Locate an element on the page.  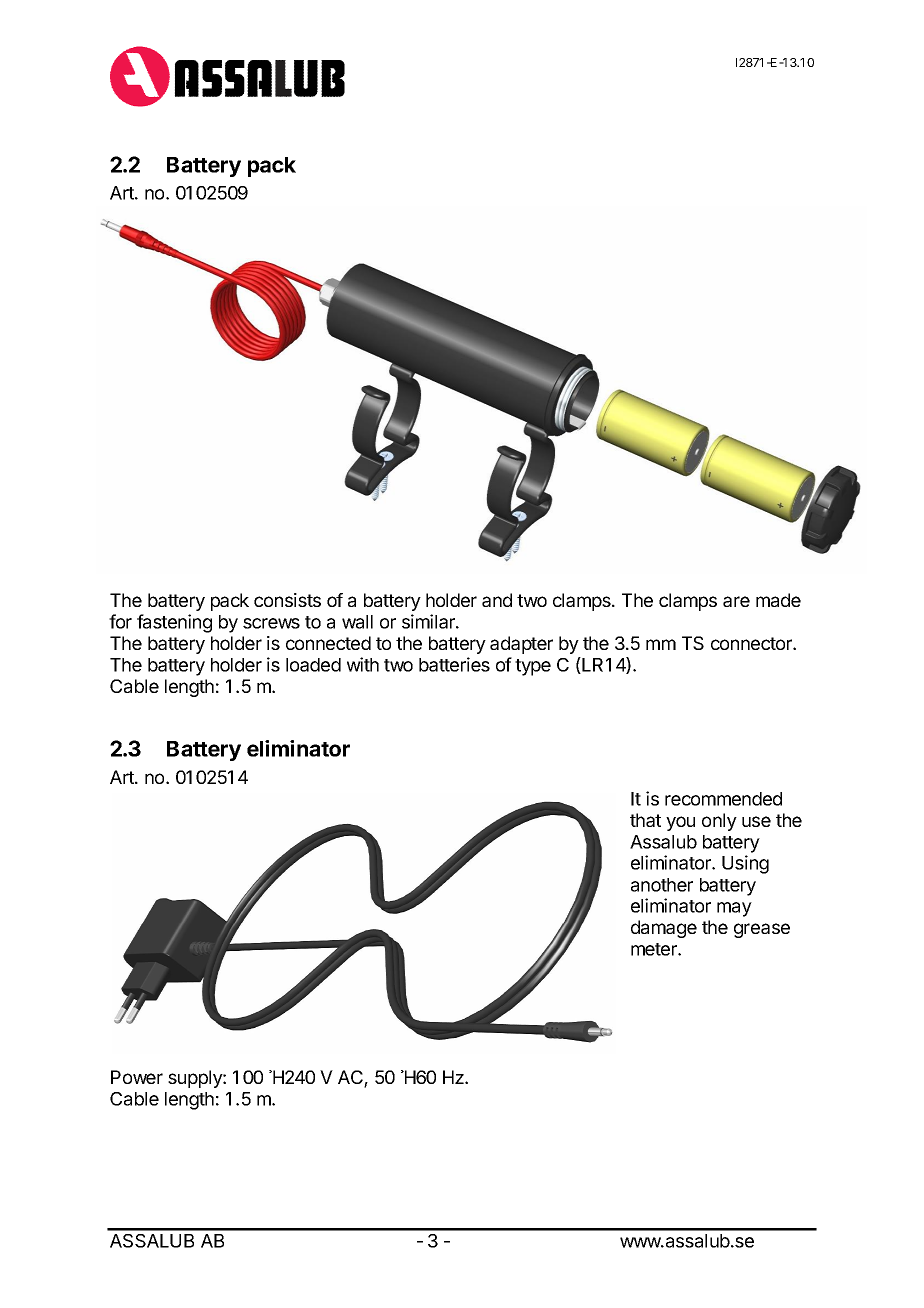
and is located at coordinates (497, 600).
